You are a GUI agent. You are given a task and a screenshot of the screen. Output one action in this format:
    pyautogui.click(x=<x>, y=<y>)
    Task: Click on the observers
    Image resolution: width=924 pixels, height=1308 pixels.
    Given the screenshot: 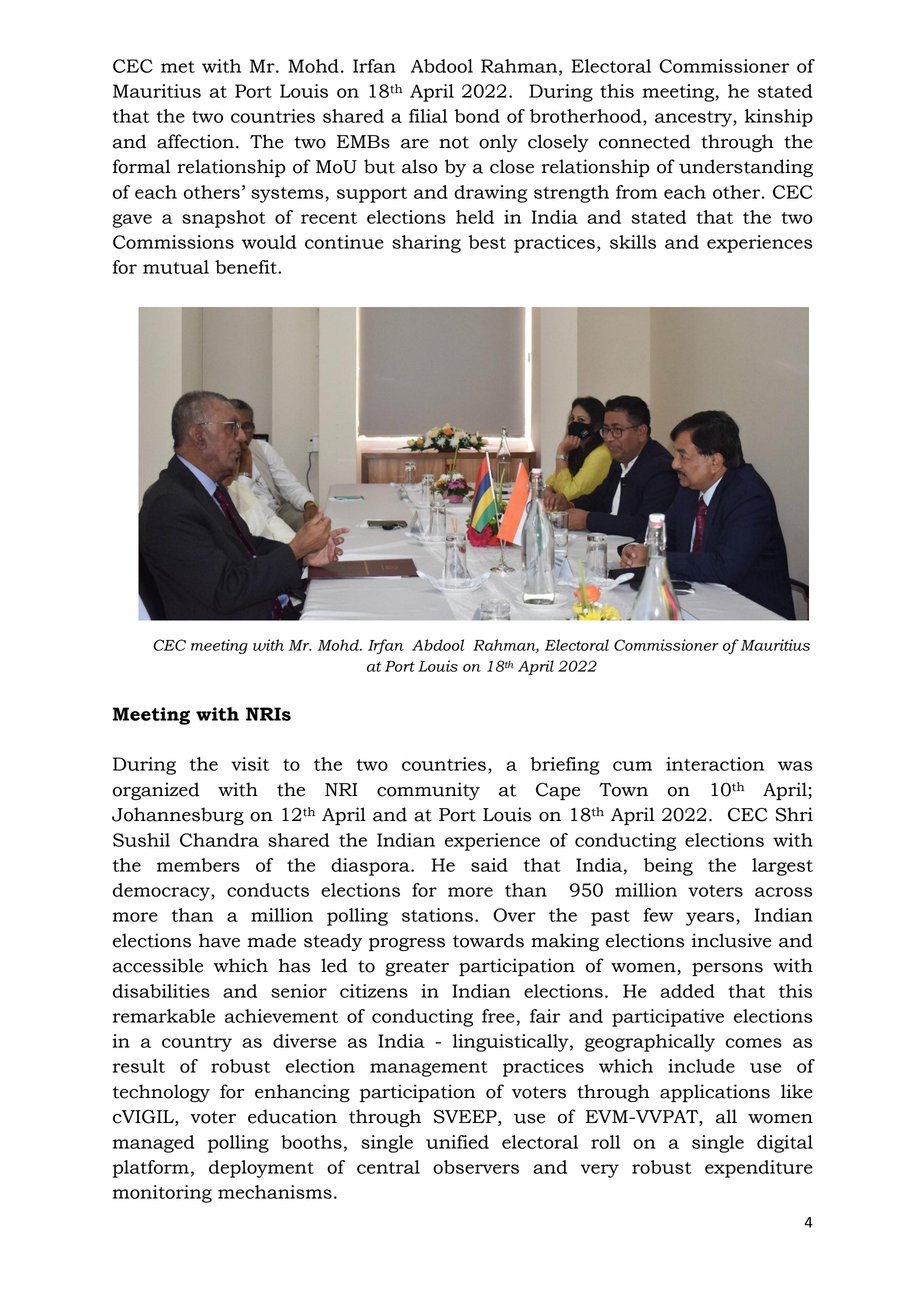 What is the action you would take?
    pyautogui.click(x=476, y=1167)
